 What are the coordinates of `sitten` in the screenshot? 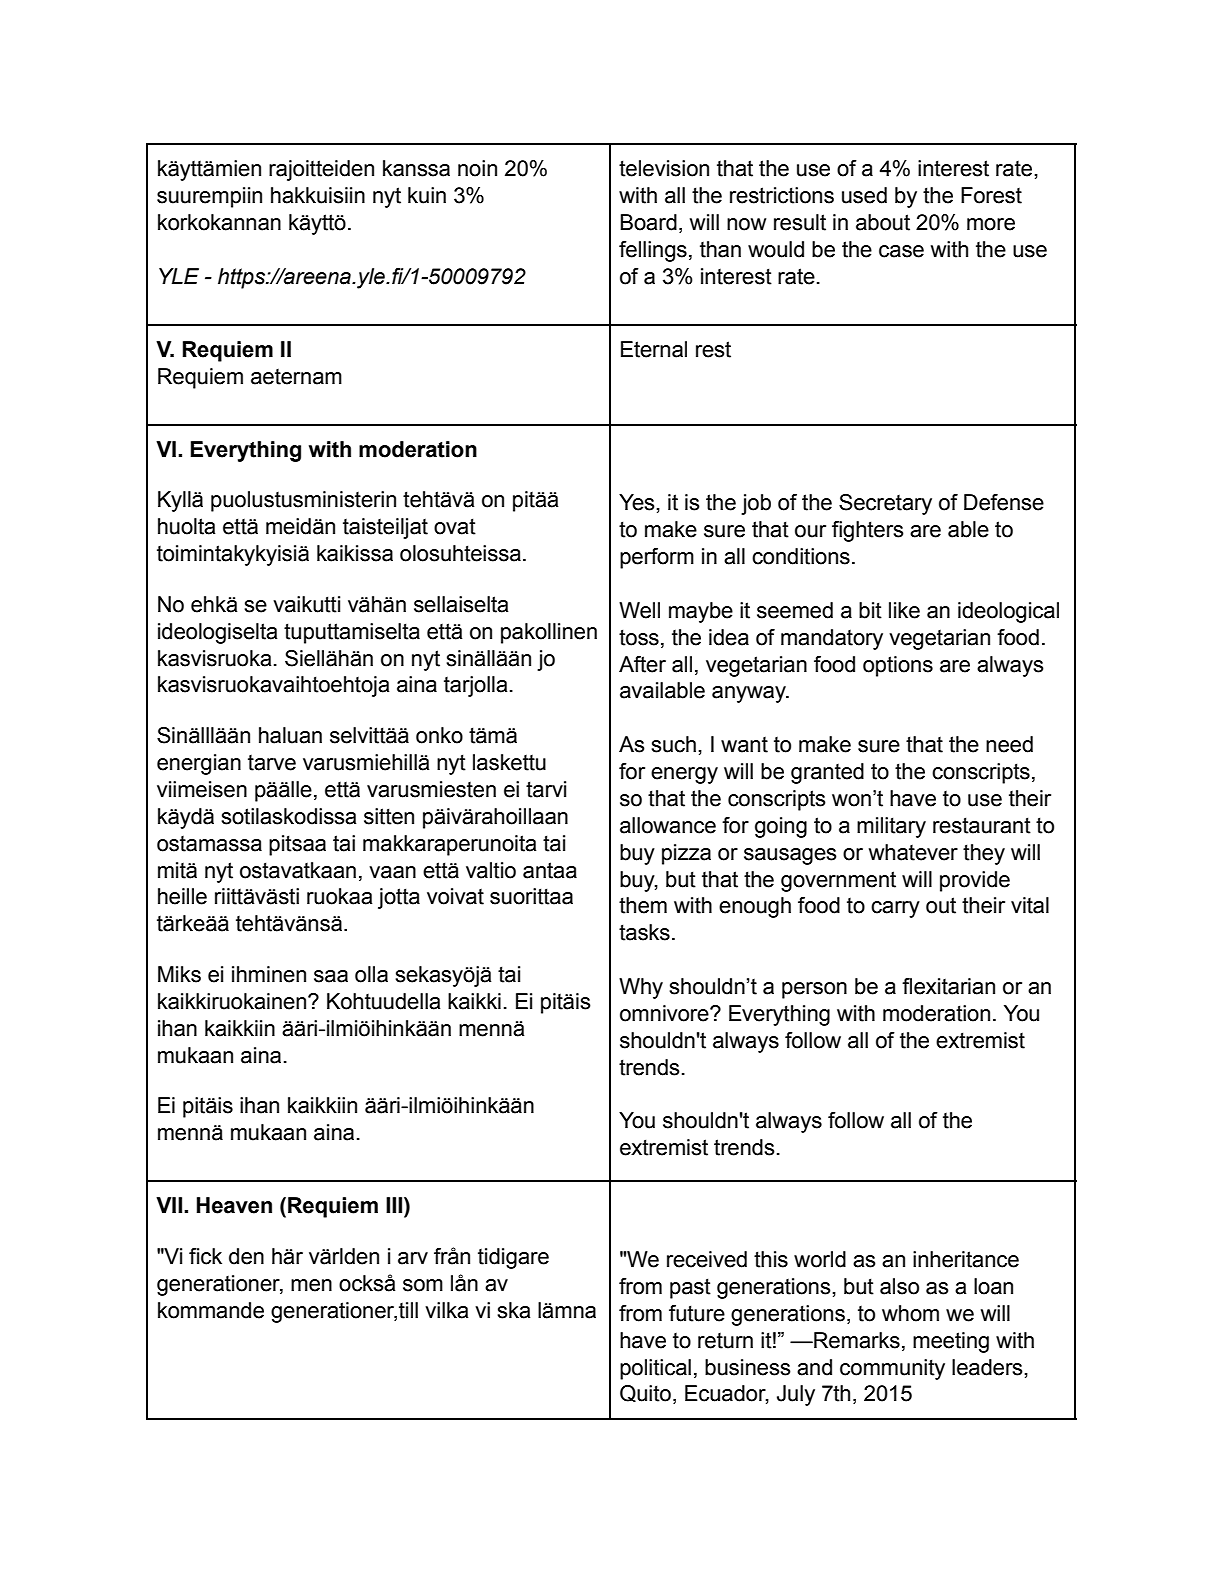 It's located at (389, 816).
